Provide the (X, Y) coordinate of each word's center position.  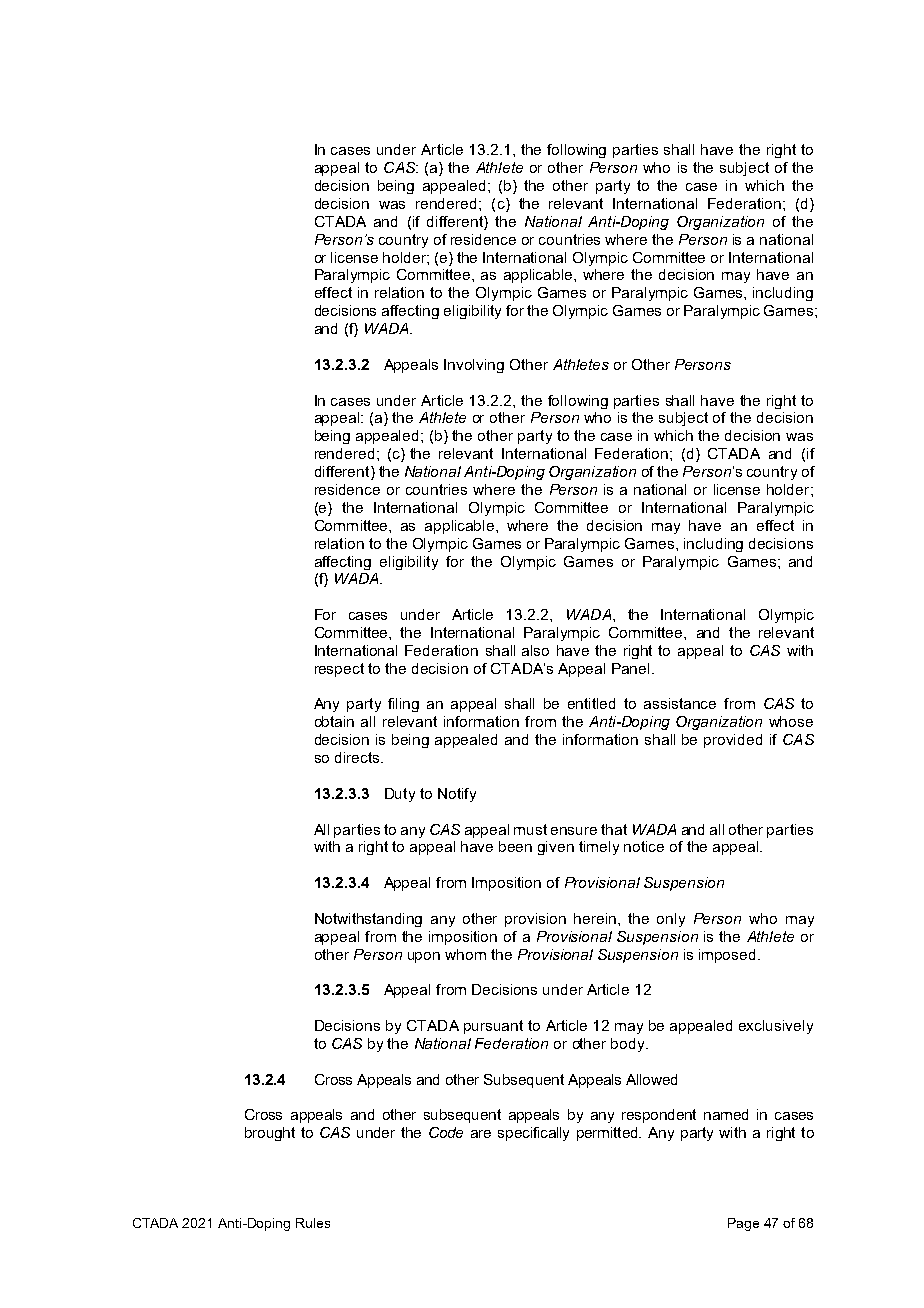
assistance (680, 703)
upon (424, 957)
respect (339, 670)
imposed (727, 956)
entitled (591, 703)
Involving (474, 366)
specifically (533, 1134)
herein (596, 918)
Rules (313, 1223)
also (535, 650)
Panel (630, 668)
